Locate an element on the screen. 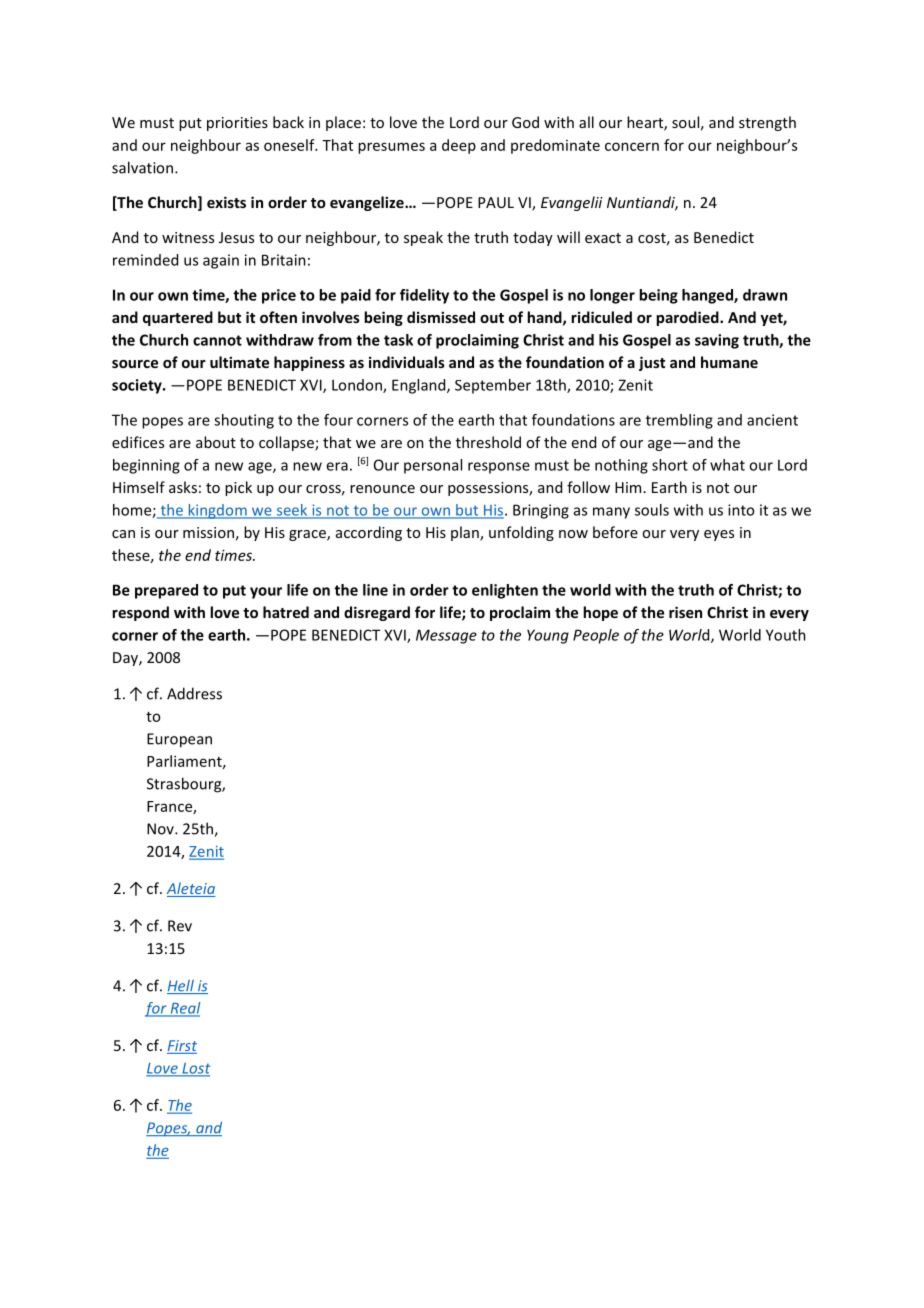 This screenshot has height=1308, width=924. risen is located at coordinates (685, 612).
